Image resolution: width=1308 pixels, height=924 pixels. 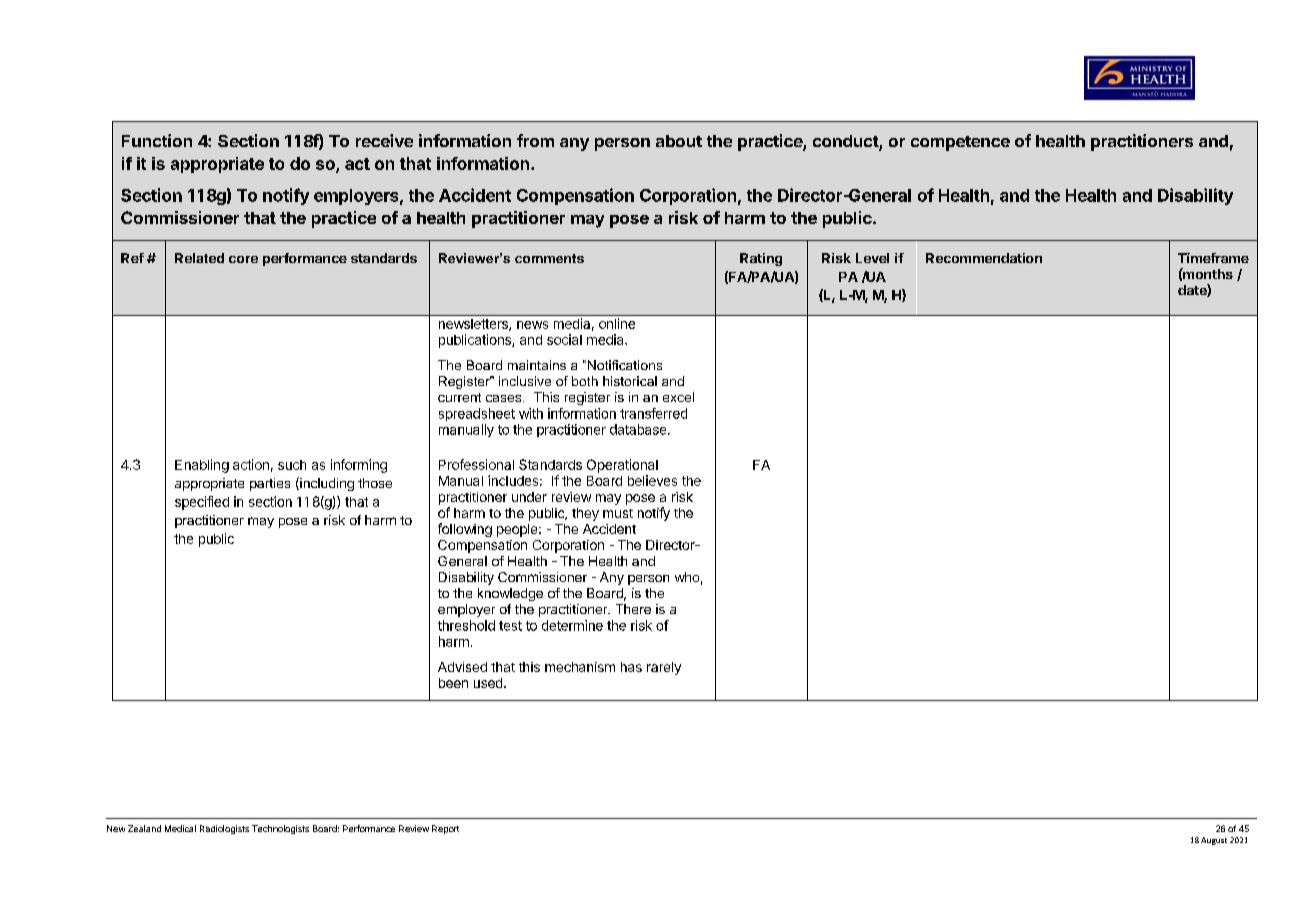 I want to click on about, so click(x=679, y=141).
